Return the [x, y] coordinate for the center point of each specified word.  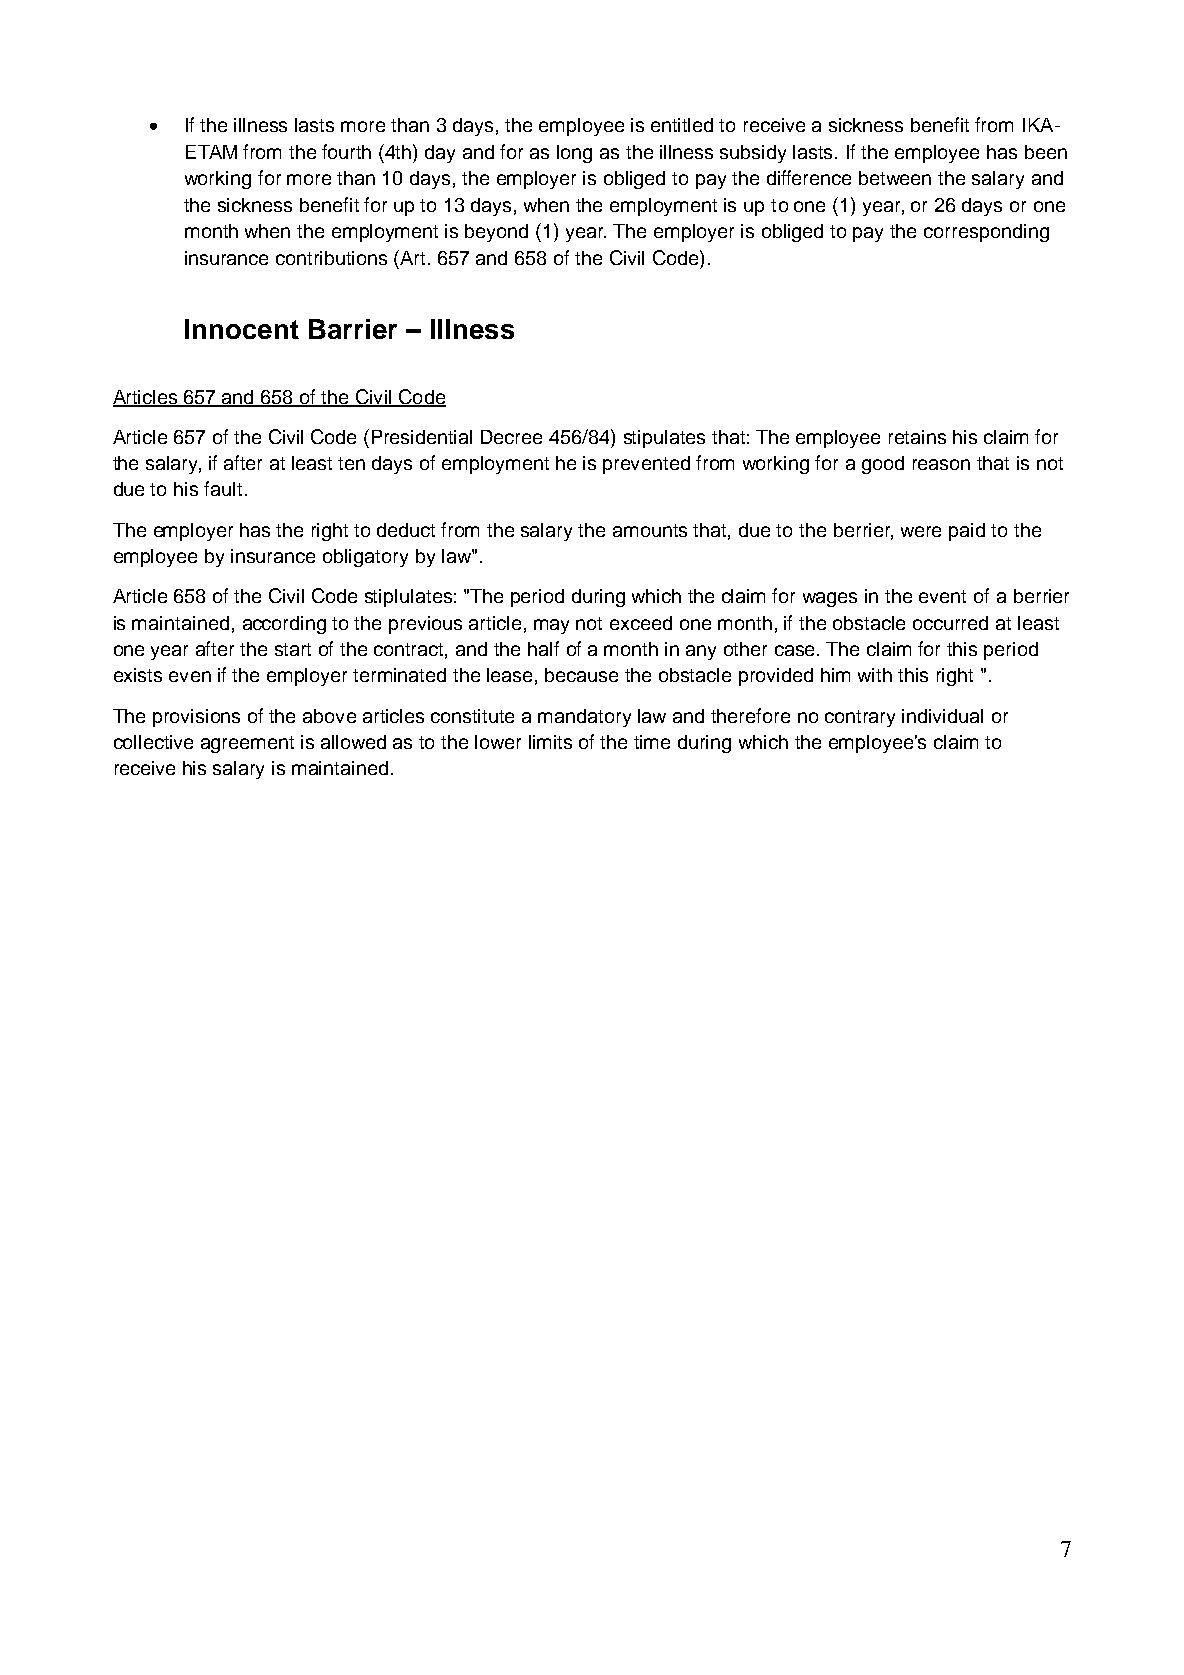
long [574, 154]
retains [917, 437]
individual [942, 716]
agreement [247, 744]
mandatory [584, 718]
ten [351, 463]
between [895, 178]
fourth [346, 151]
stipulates [664, 439]
